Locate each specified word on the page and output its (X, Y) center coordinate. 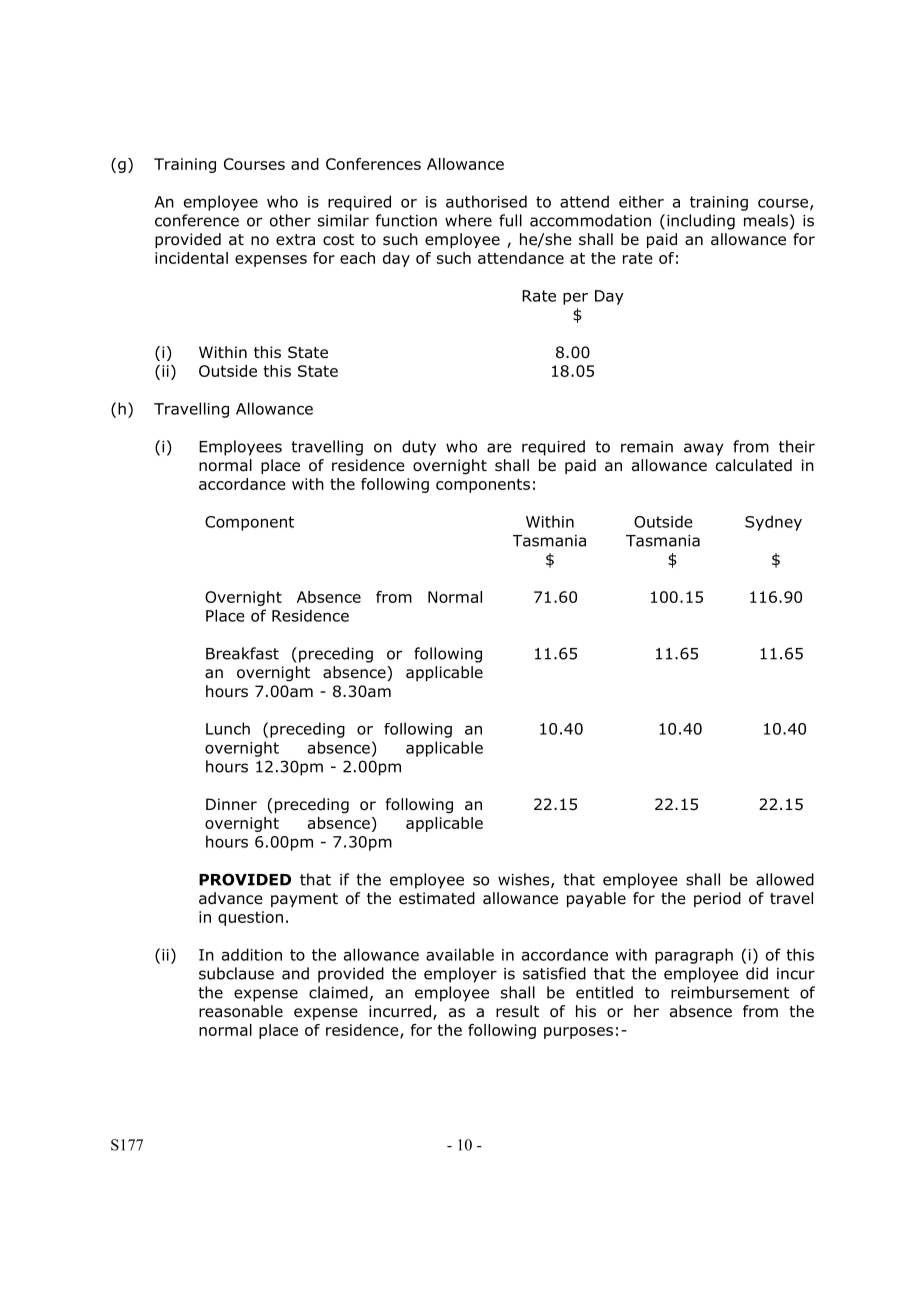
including (701, 222)
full (510, 220)
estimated (437, 898)
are (499, 448)
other (290, 220)
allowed (785, 879)
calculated (754, 465)
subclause (236, 973)
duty (419, 448)
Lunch (228, 728)
